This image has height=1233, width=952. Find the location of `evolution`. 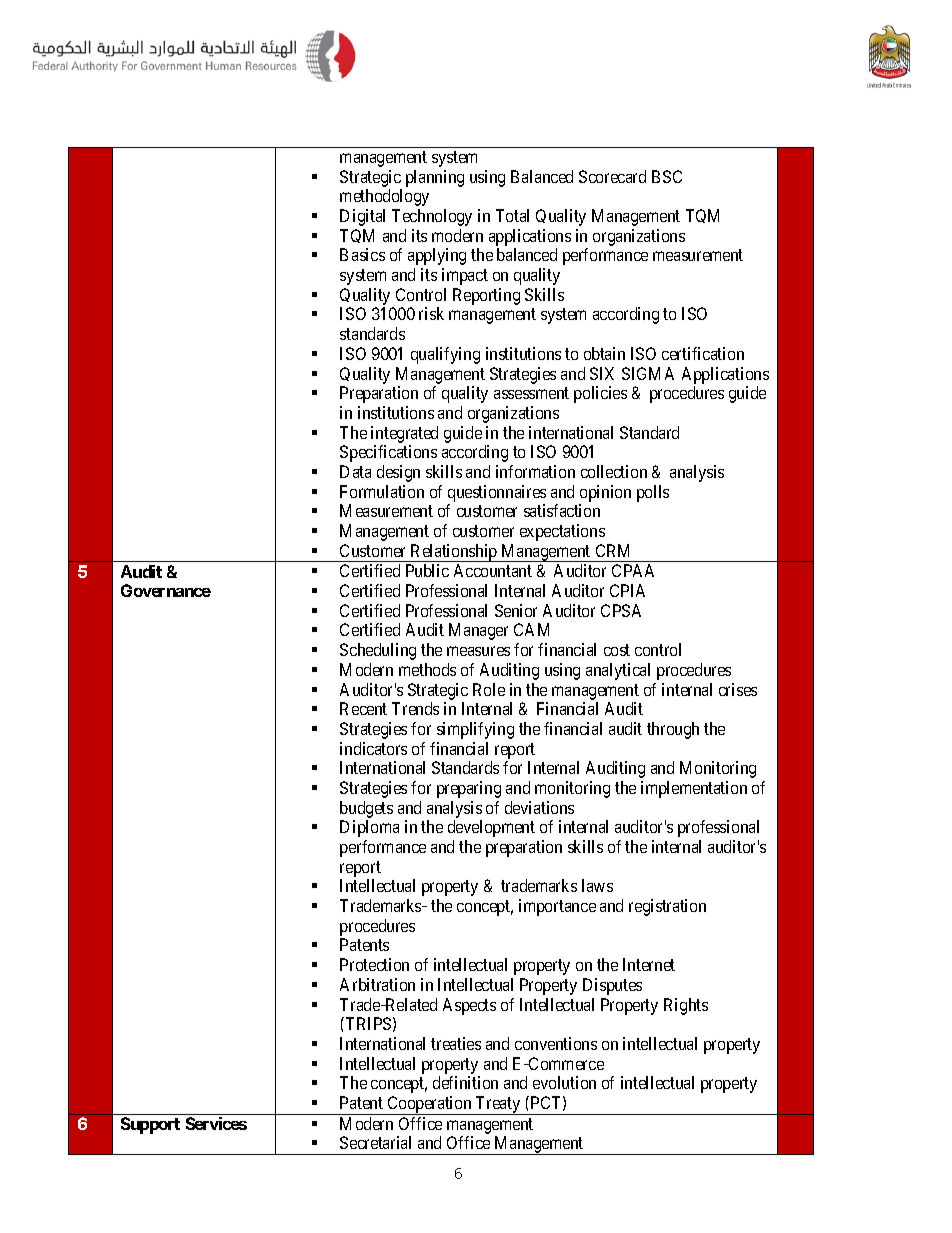

evolution is located at coordinates (564, 1082).
